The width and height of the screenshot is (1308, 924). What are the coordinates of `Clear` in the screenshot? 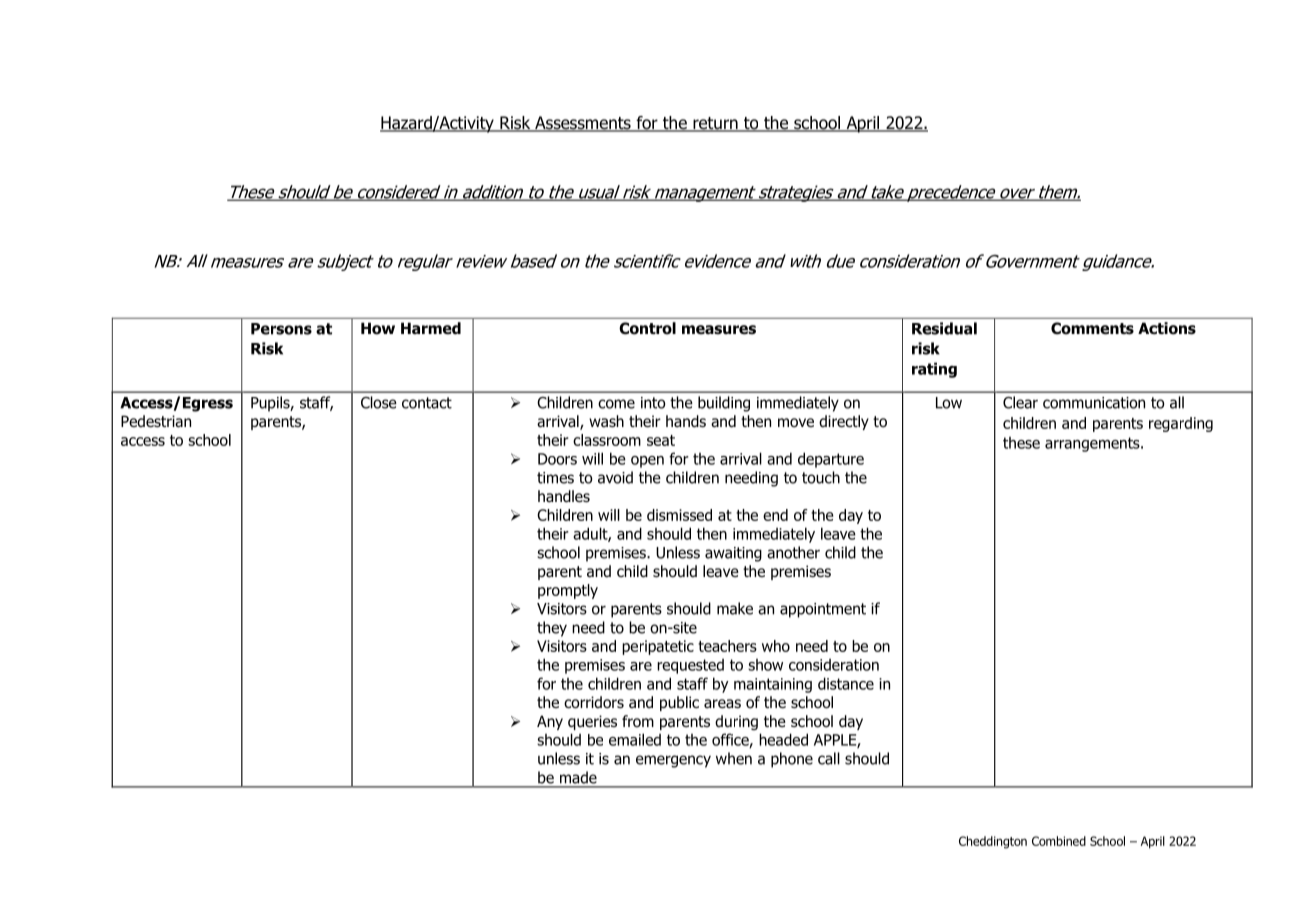 It's located at (1020, 402).
